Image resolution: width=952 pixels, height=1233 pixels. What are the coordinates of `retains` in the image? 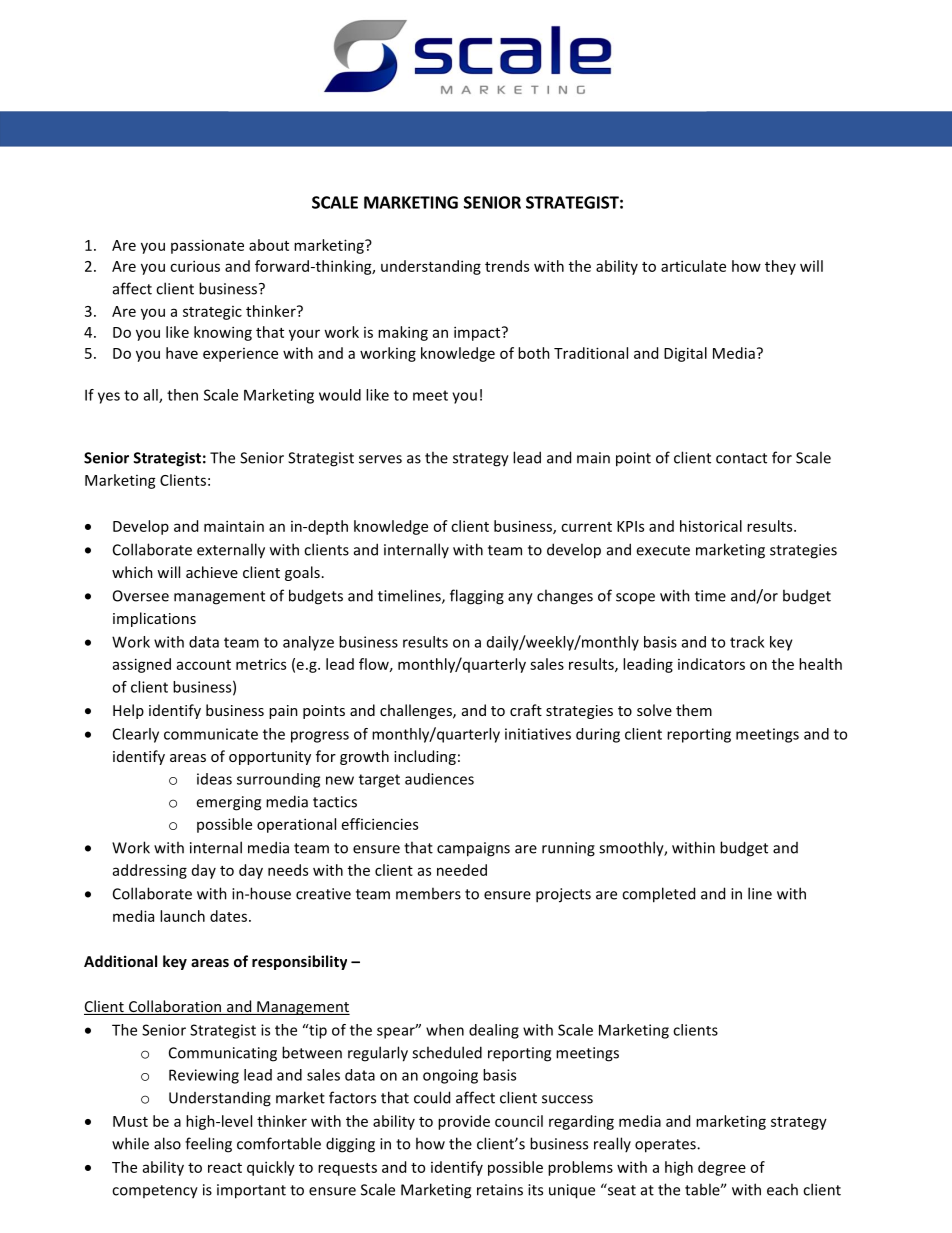 It's located at (500, 1190).
